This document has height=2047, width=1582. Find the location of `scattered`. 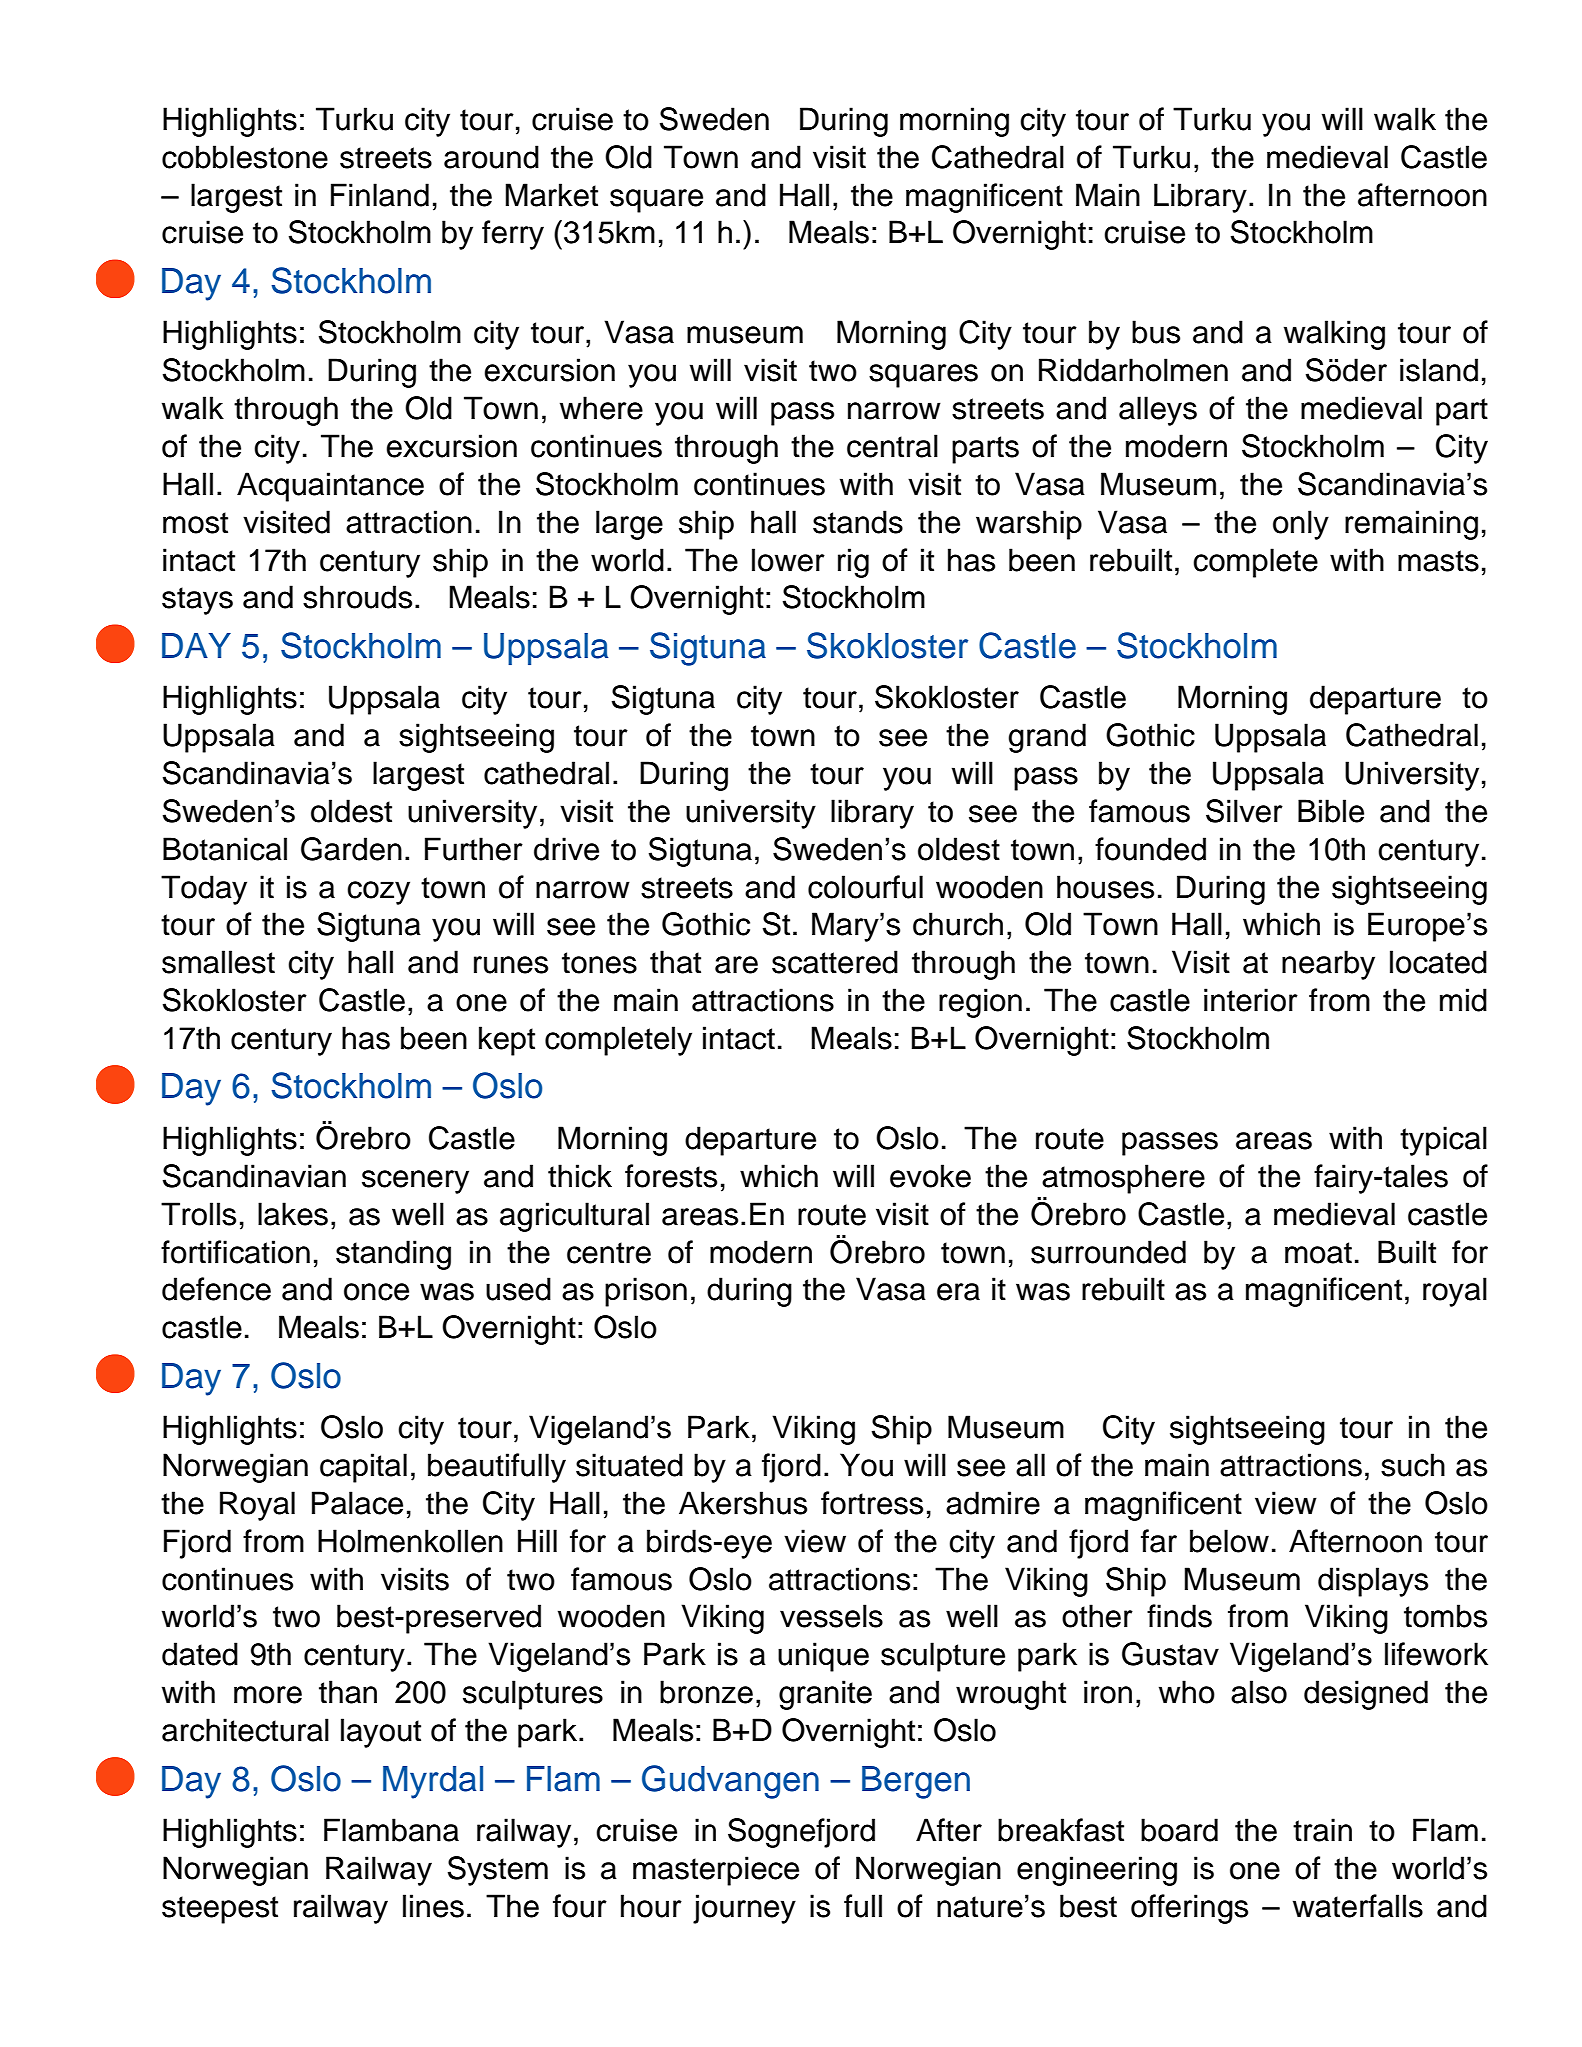

scattered is located at coordinates (835, 962).
